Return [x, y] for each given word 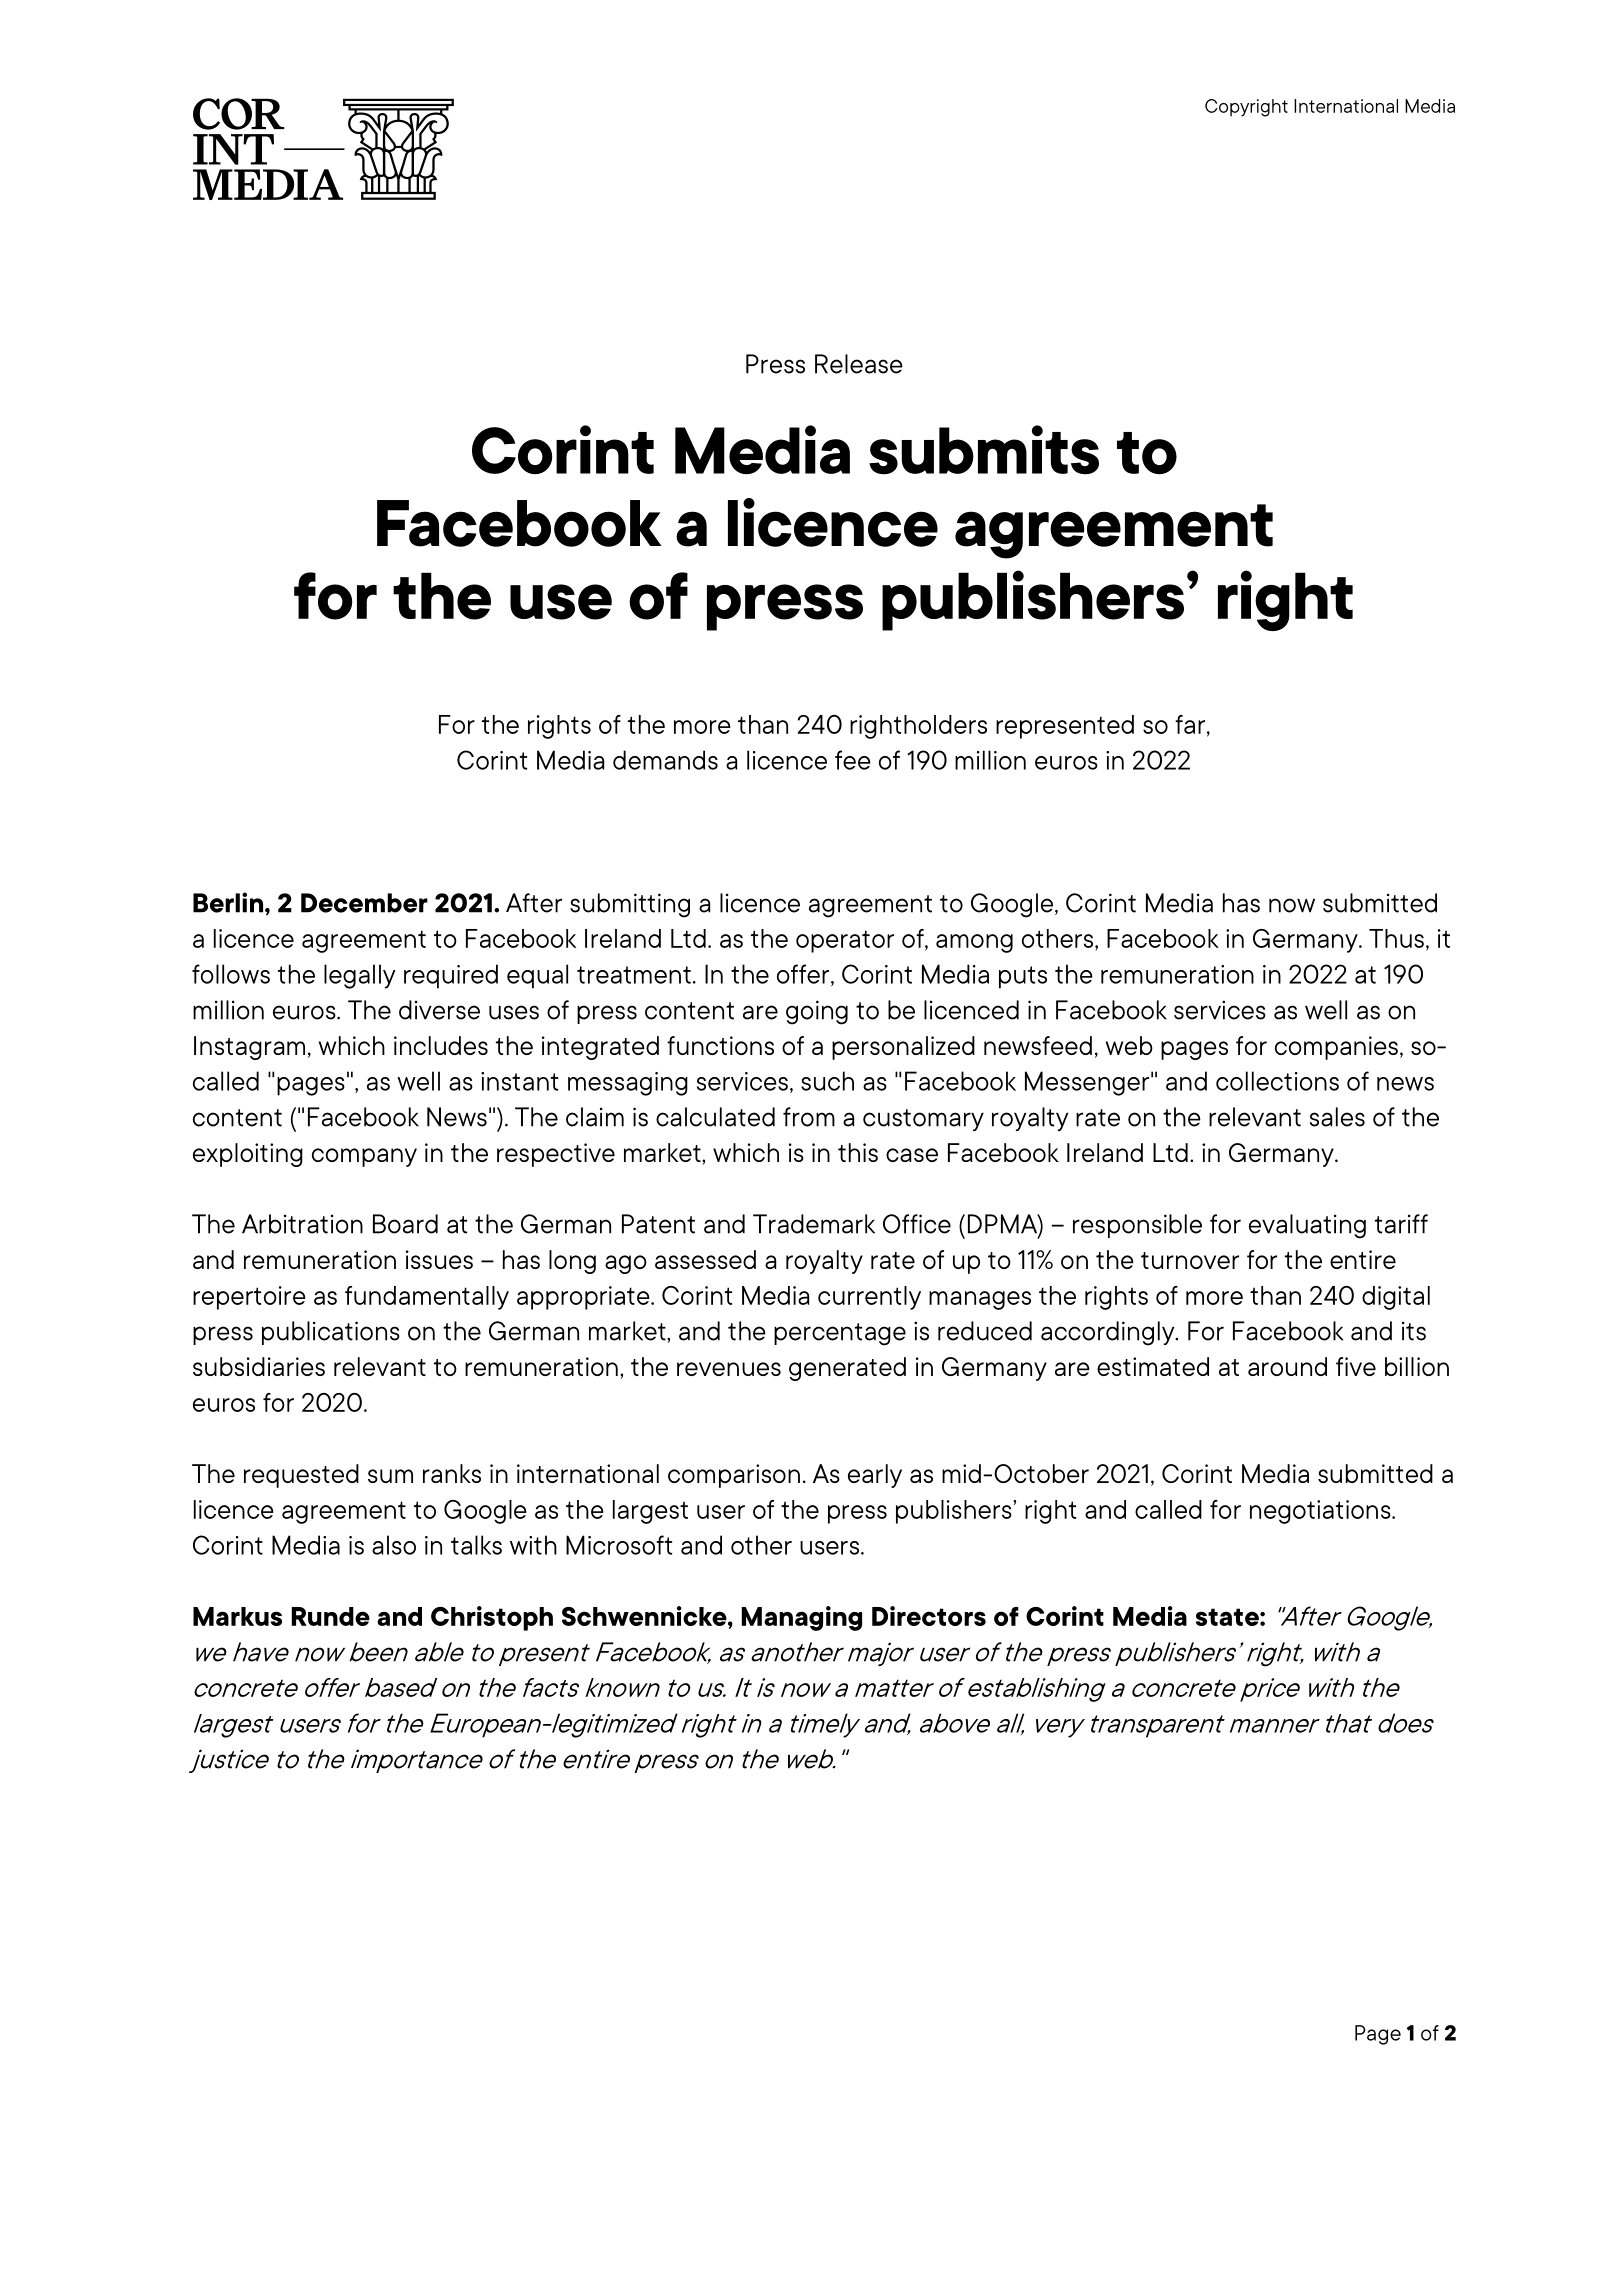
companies [1336, 1048]
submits [984, 450]
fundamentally [427, 1298]
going [817, 1012]
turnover [1190, 1260]
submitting [630, 905]
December [364, 903]
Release [859, 364]
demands [665, 760]
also [394, 1545]
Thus [1396, 938]
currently [869, 1298]
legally [360, 976]
